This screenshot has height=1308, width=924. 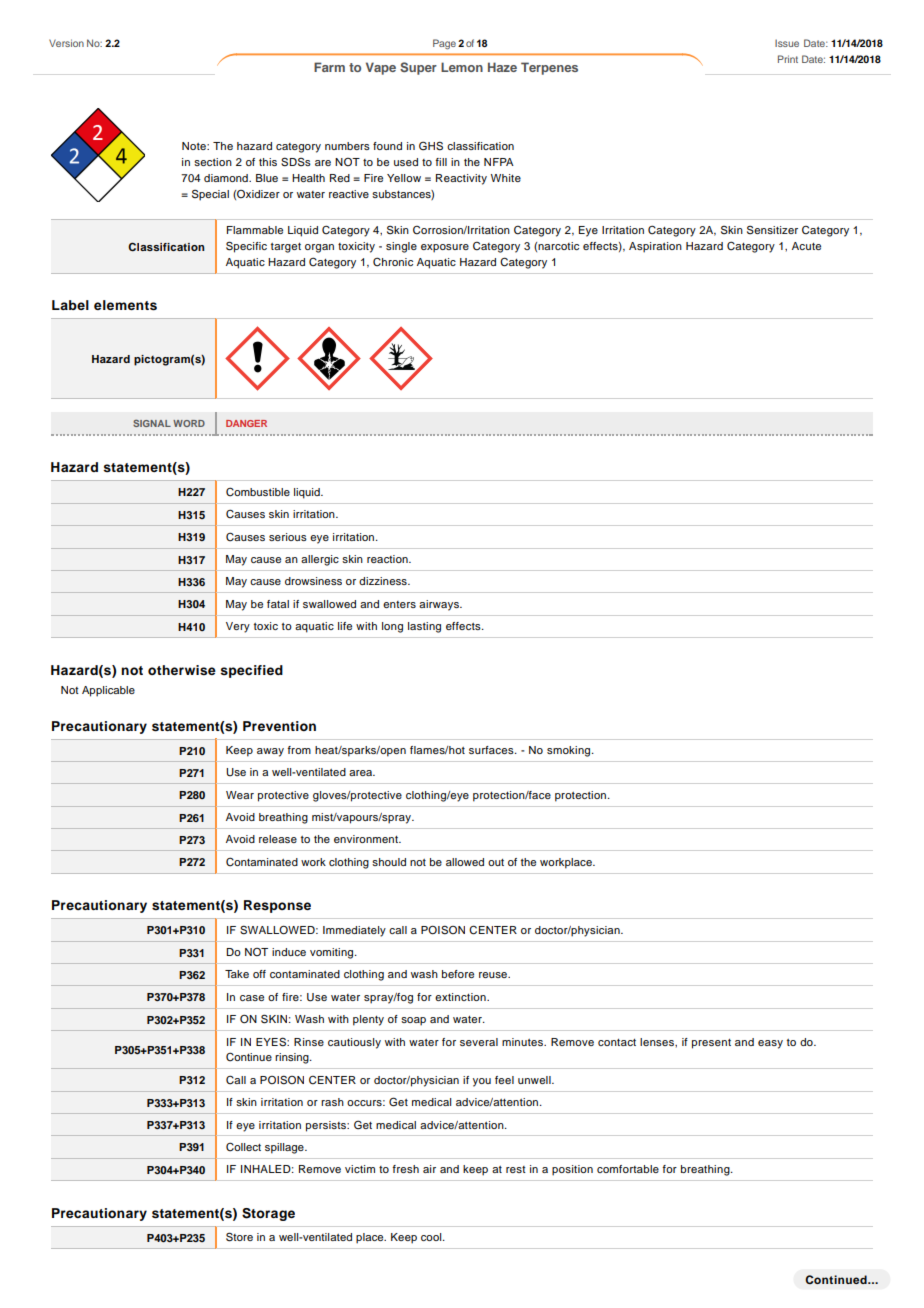 What do you see at coordinates (432, 1237) in the screenshot?
I see `cool` at bounding box center [432, 1237].
